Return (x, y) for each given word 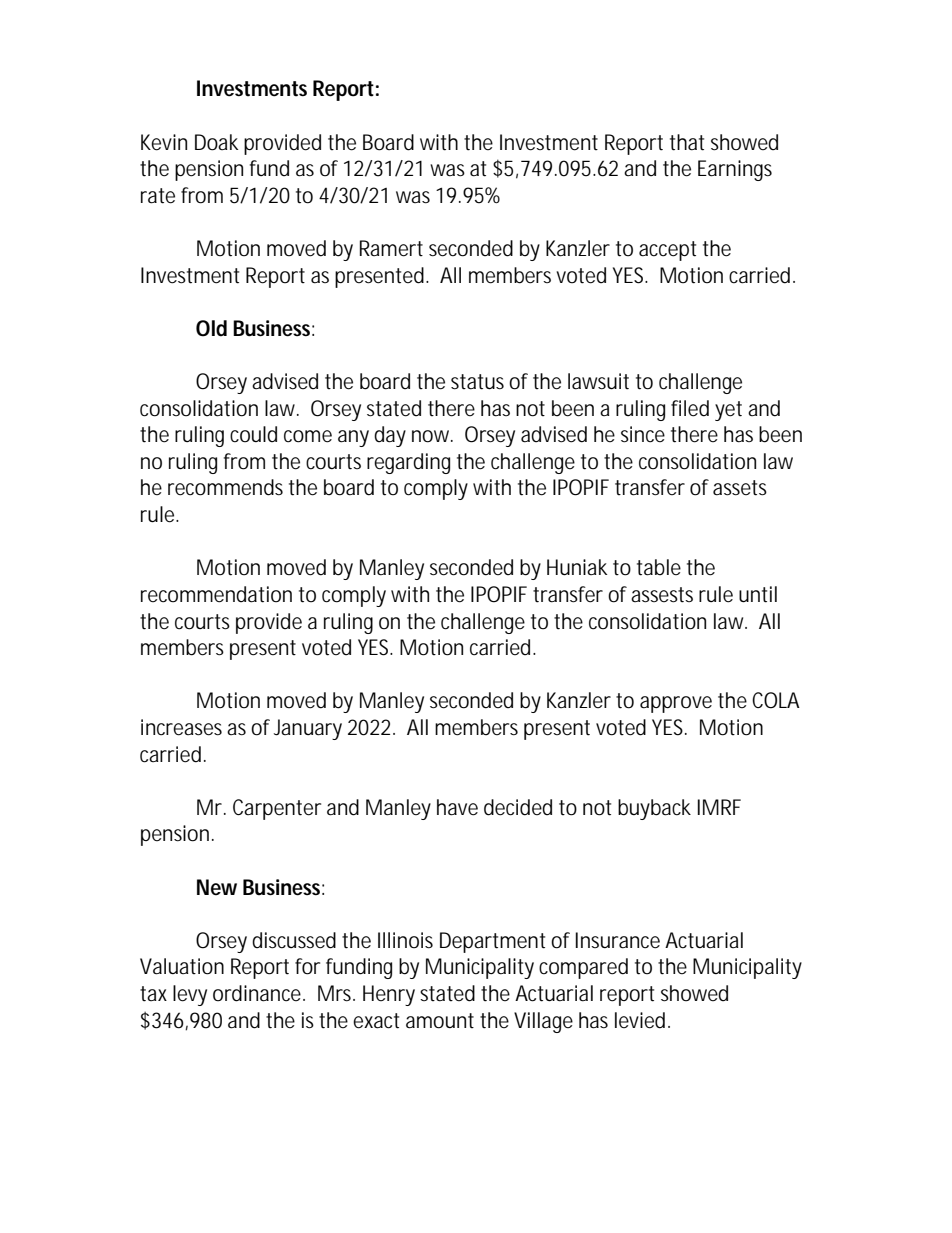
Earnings (735, 170)
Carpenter (277, 809)
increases (181, 727)
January (308, 729)
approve (676, 704)
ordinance (257, 993)
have (457, 807)
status (477, 382)
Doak (216, 142)
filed (690, 408)
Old (211, 328)
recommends (225, 487)
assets (740, 488)
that (687, 142)
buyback (654, 809)
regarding (408, 463)
